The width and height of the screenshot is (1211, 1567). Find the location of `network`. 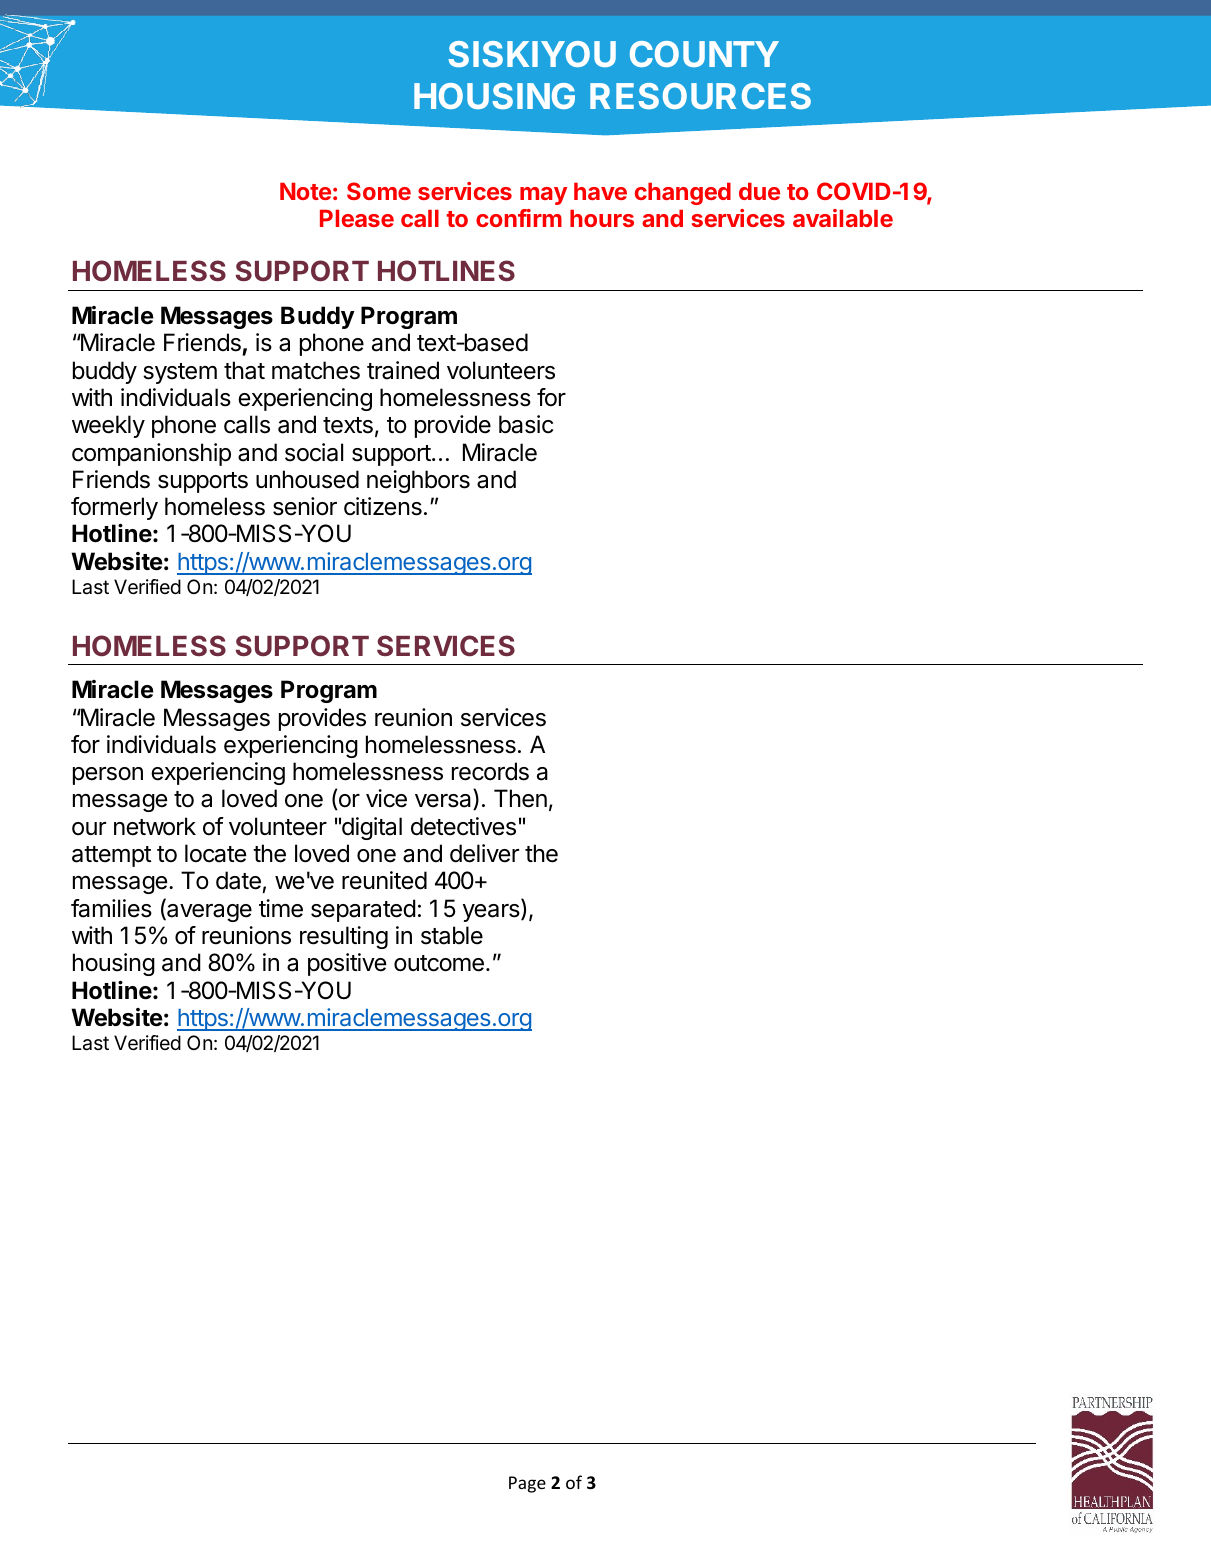

network is located at coordinates (155, 826).
